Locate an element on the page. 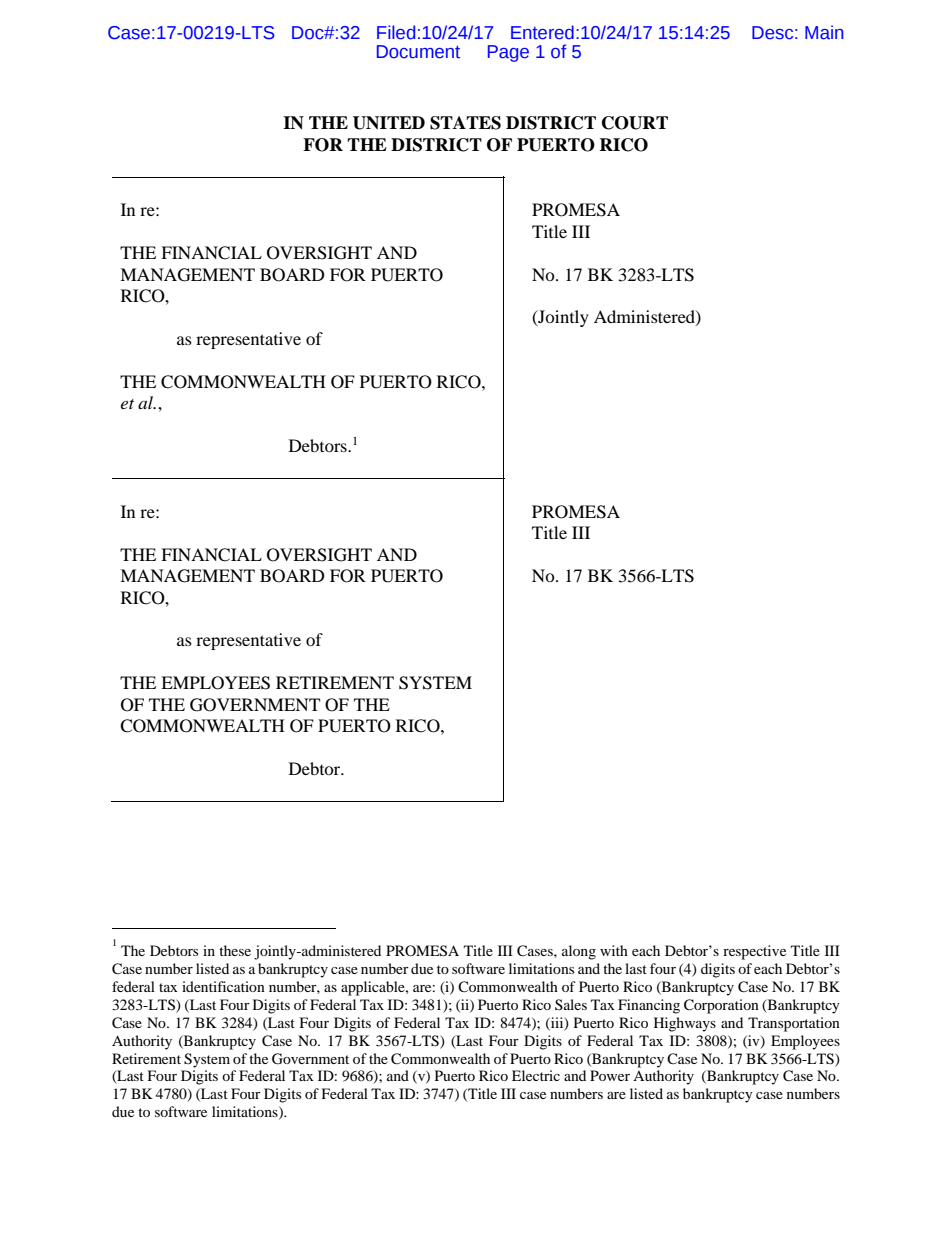 The height and width of the document is (1233, 952). Main is located at coordinates (824, 32).
